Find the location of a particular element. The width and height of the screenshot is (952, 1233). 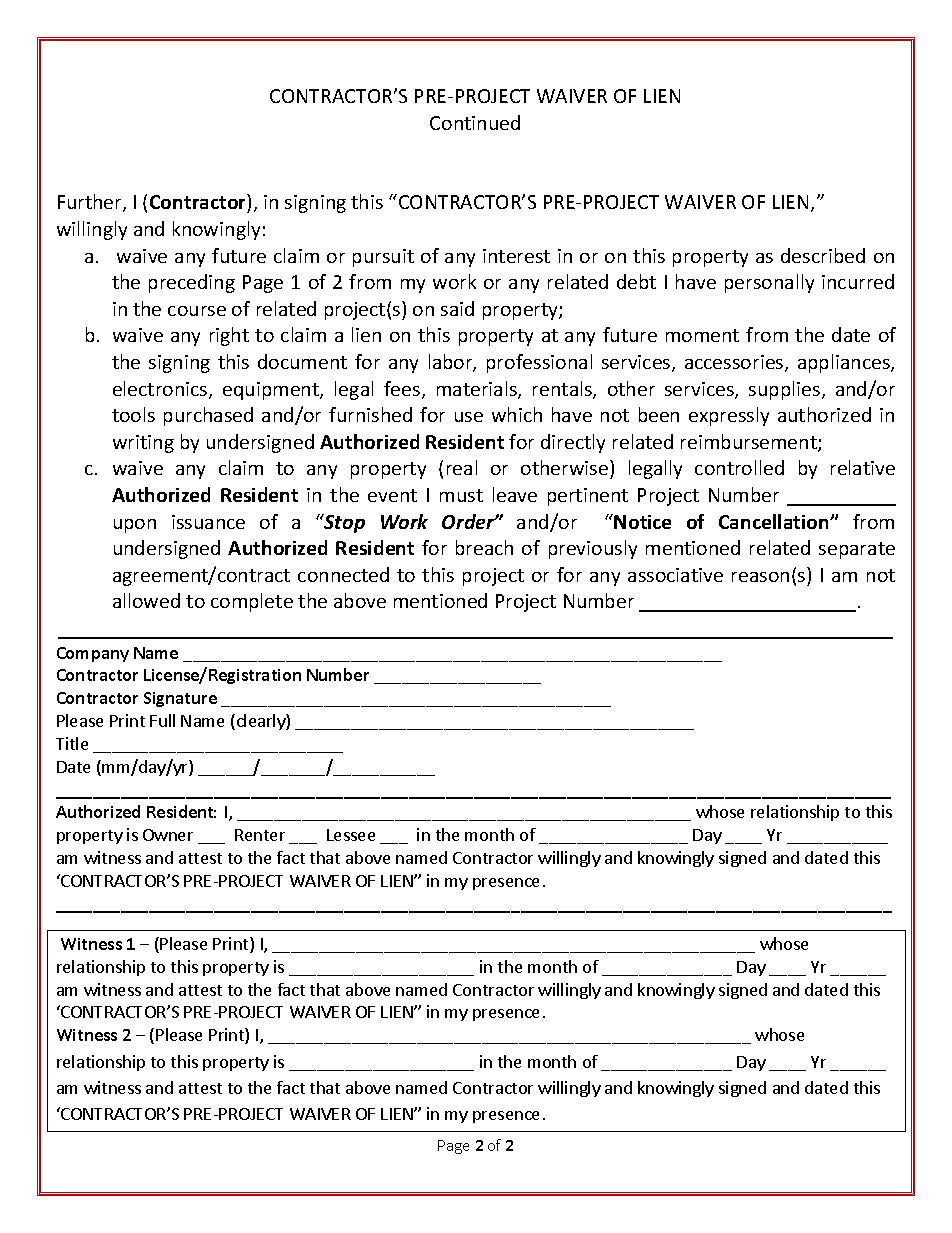

Continued is located at coordinates (475, 122).
